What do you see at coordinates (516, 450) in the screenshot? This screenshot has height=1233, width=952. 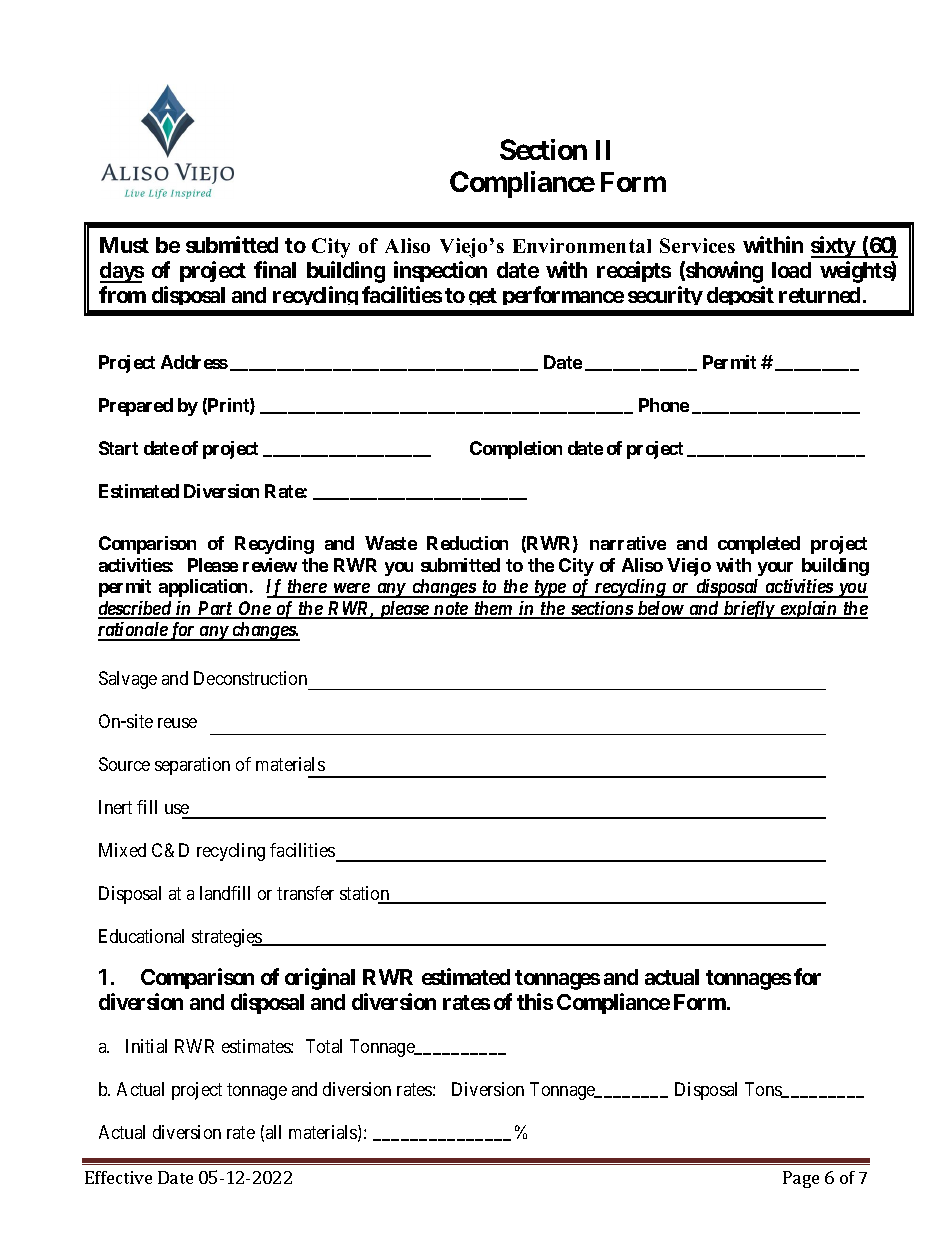 I see `Completion` at bounding box center [516, 450].
